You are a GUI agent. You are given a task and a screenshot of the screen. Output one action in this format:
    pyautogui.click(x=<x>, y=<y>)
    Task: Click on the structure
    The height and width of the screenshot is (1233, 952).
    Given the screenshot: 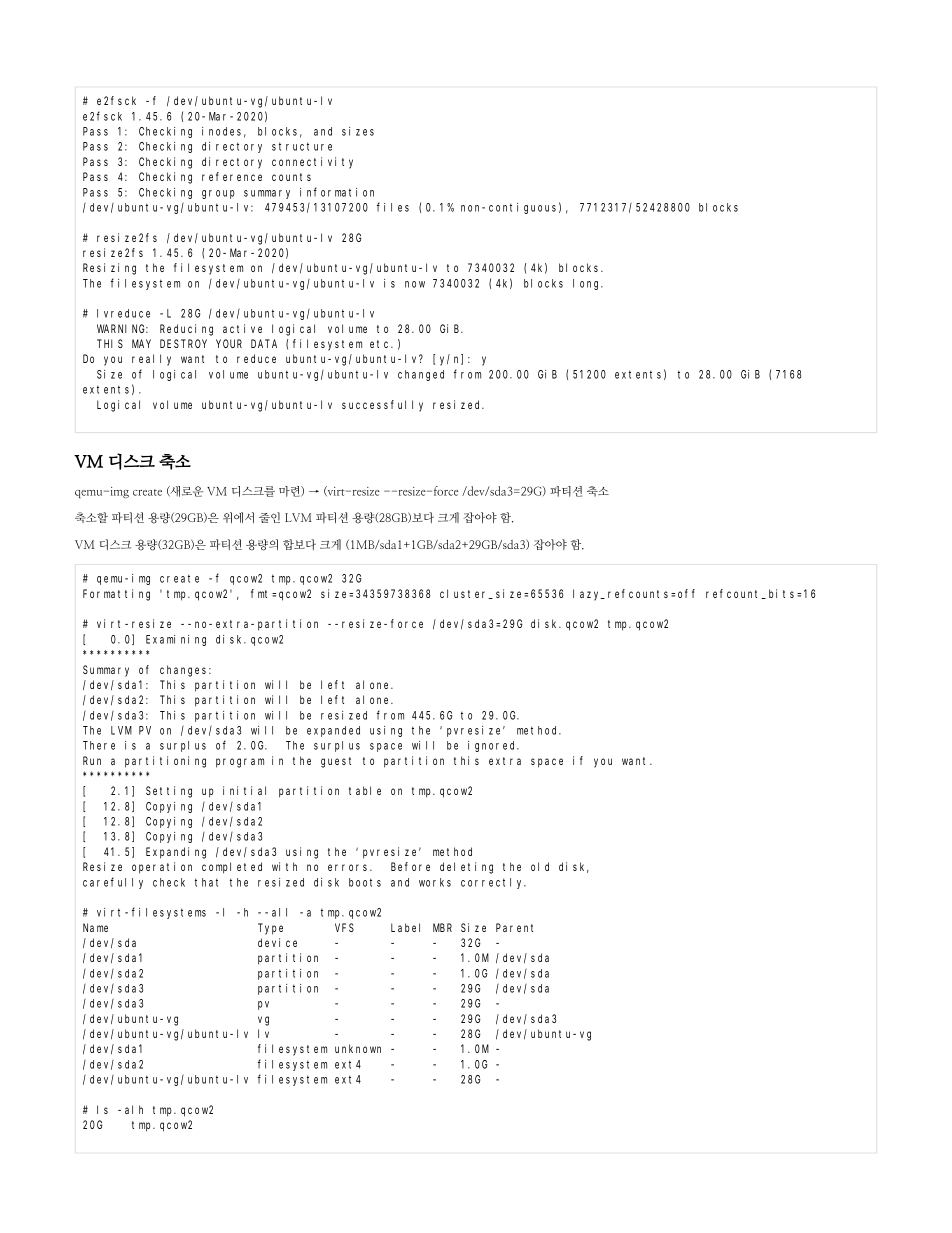 What is the action you would take?
    pyautogui.click(x=302, y=146)
